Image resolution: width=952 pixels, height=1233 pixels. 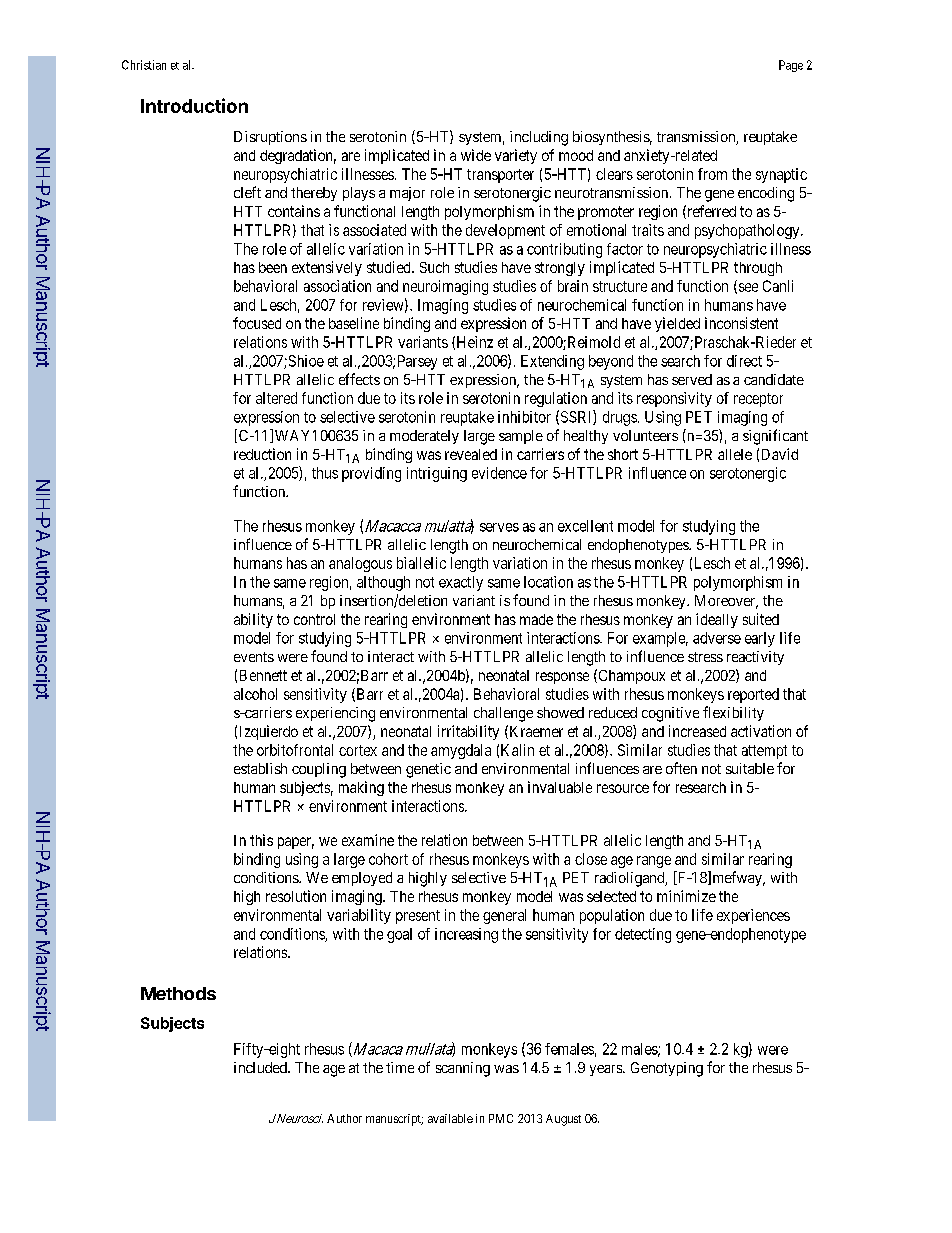 I want to click on Moreover, so click(x=726, y=602).
